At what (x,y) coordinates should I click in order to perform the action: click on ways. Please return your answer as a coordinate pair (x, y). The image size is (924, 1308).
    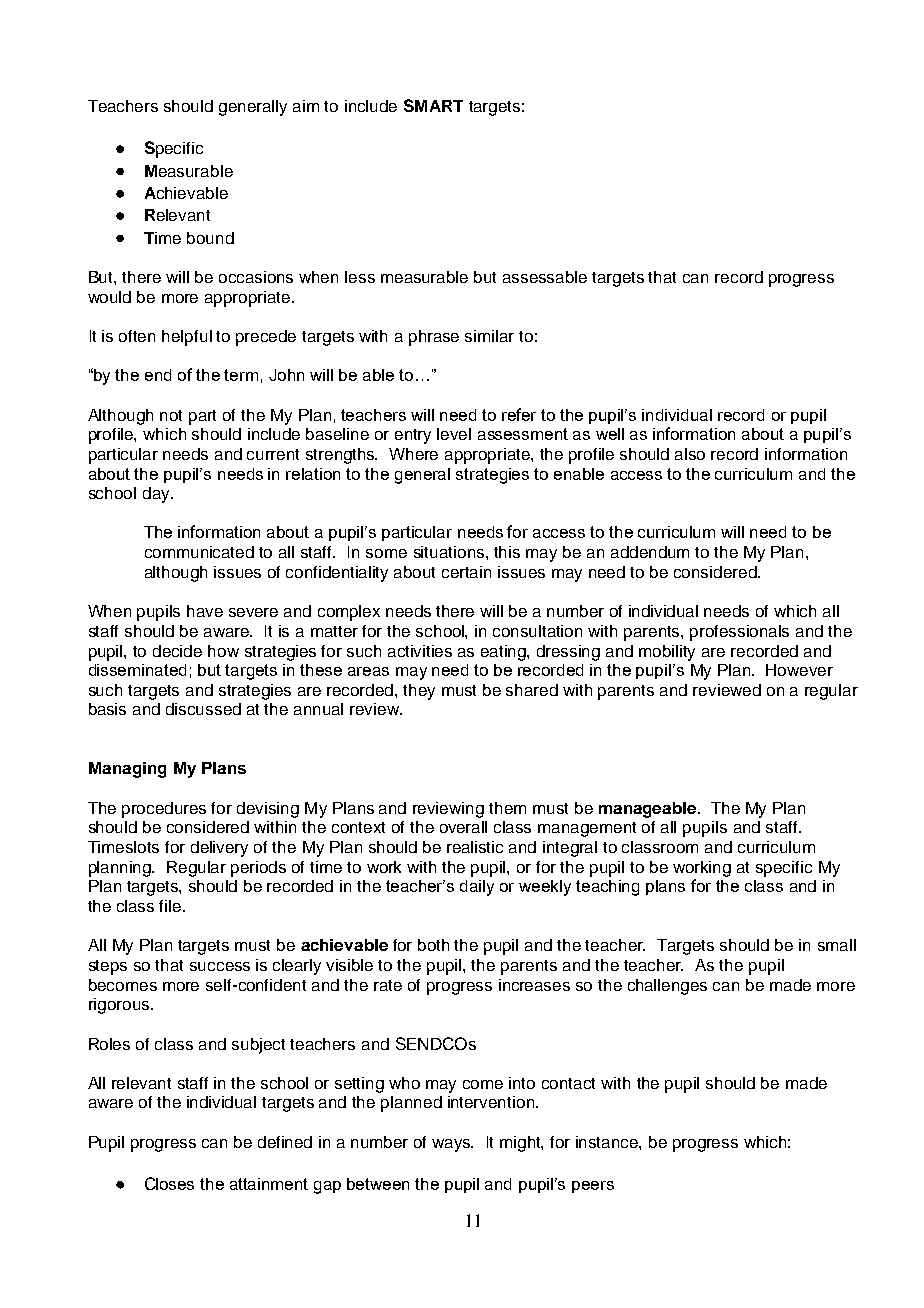
    Looking at the image, I should click on (452, 1145).
